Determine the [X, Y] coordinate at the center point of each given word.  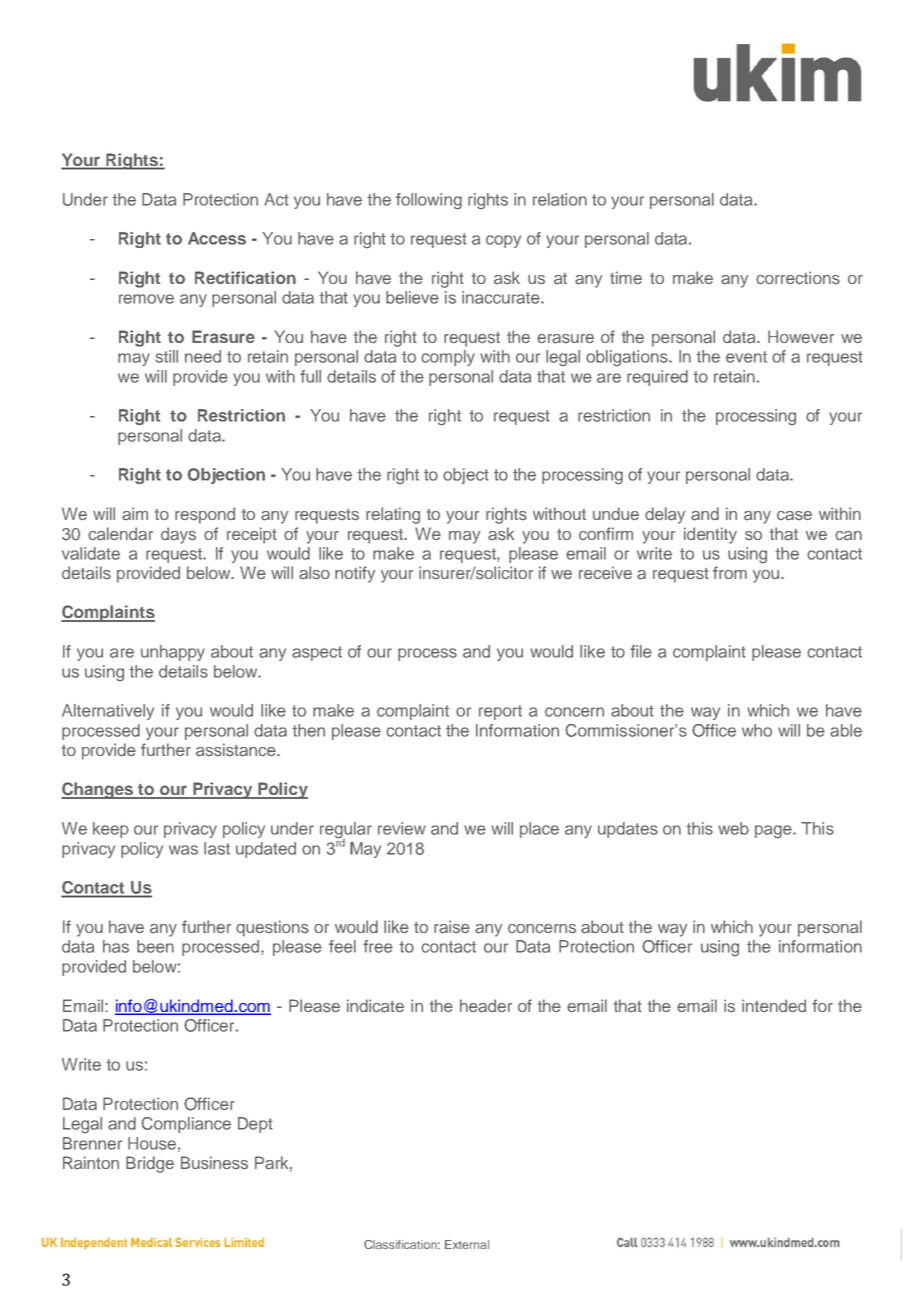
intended [774, 1005]
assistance [237, 750]
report [500, 712]
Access [217, 238]
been [155, 946]
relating [393, 515]
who [757, 730]
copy [503, 241]
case [794, 516]
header [486, 1006]
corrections [798, 278]
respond [205, 515]
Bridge [150, 1164]
